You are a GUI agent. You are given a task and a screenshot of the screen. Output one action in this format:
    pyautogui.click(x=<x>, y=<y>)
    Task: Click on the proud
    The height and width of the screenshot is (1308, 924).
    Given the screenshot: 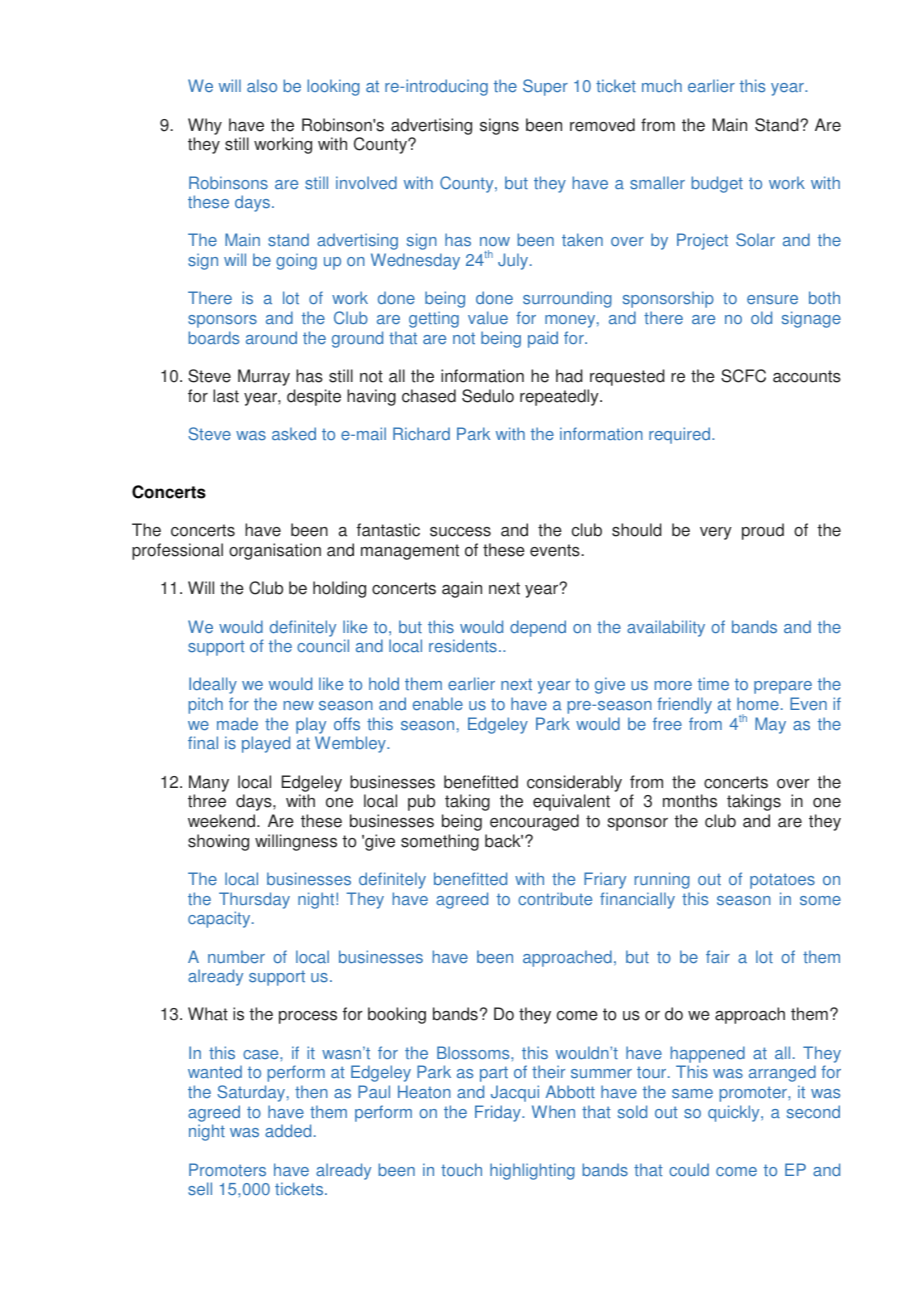 What is the action you would take?
    pyautogui.click(x=763, y=531)
